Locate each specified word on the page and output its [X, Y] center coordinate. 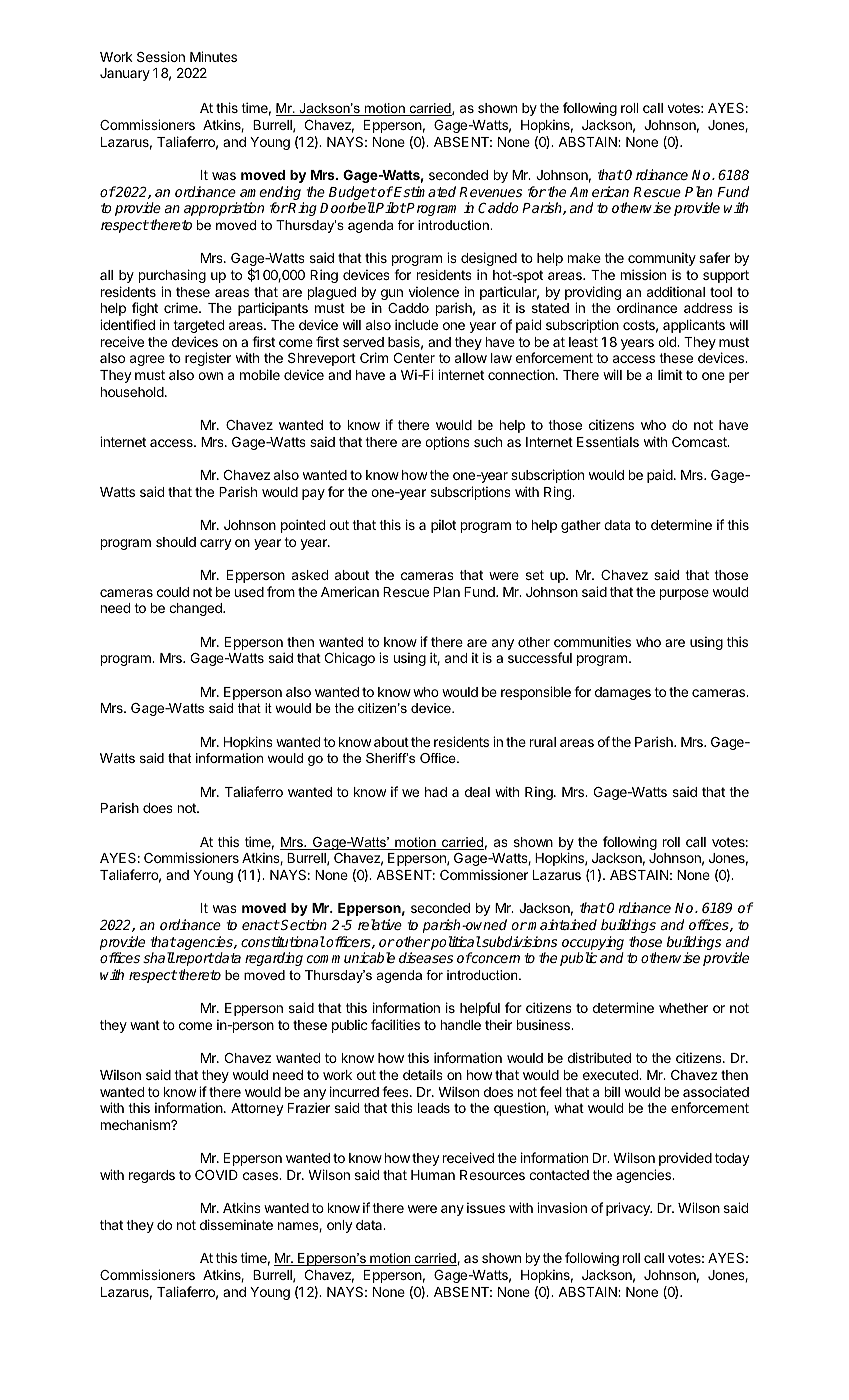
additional [676, 291]
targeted [198, 326]
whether [683, 1008]
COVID [216, 1175]
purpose [684, 594]
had [436, 792]
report [194, 959]
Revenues [490, 192]
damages [623, 693]
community [662, 259]
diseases [426, 957]
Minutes [213, 56]
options [447, 443]
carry [215, 544]
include [416, 324]
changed [196, 609]
